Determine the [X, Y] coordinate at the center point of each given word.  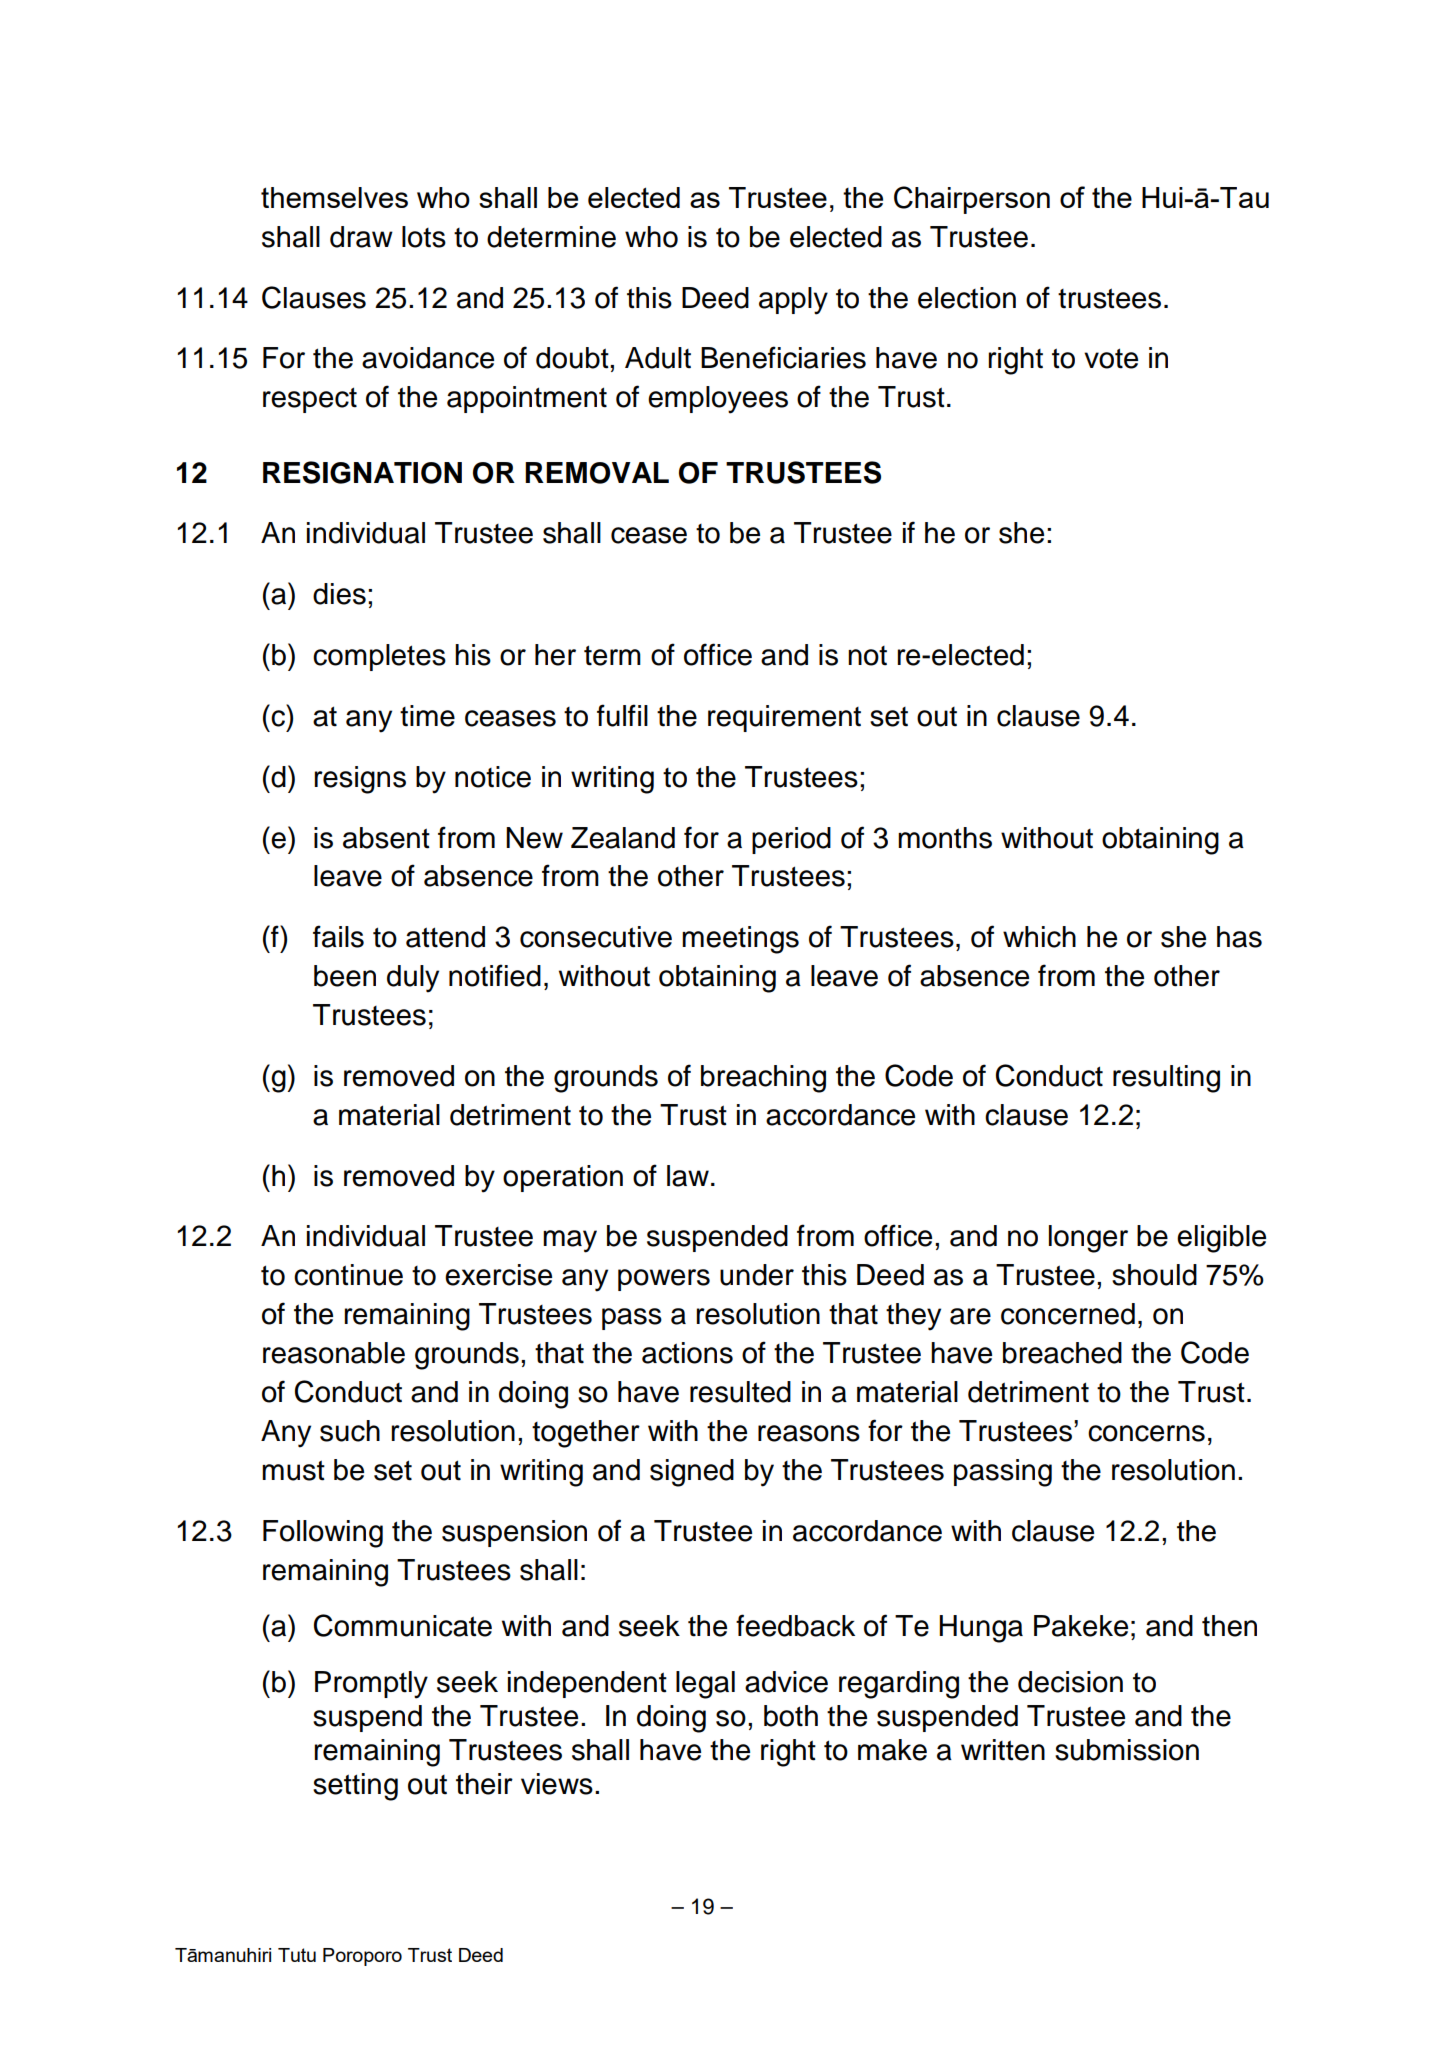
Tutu [297, 1955]
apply [793, 301]
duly [413, 979]
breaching [763, 1079]
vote [1111, 358]
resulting [1166, 1079]
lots [424, 237]
